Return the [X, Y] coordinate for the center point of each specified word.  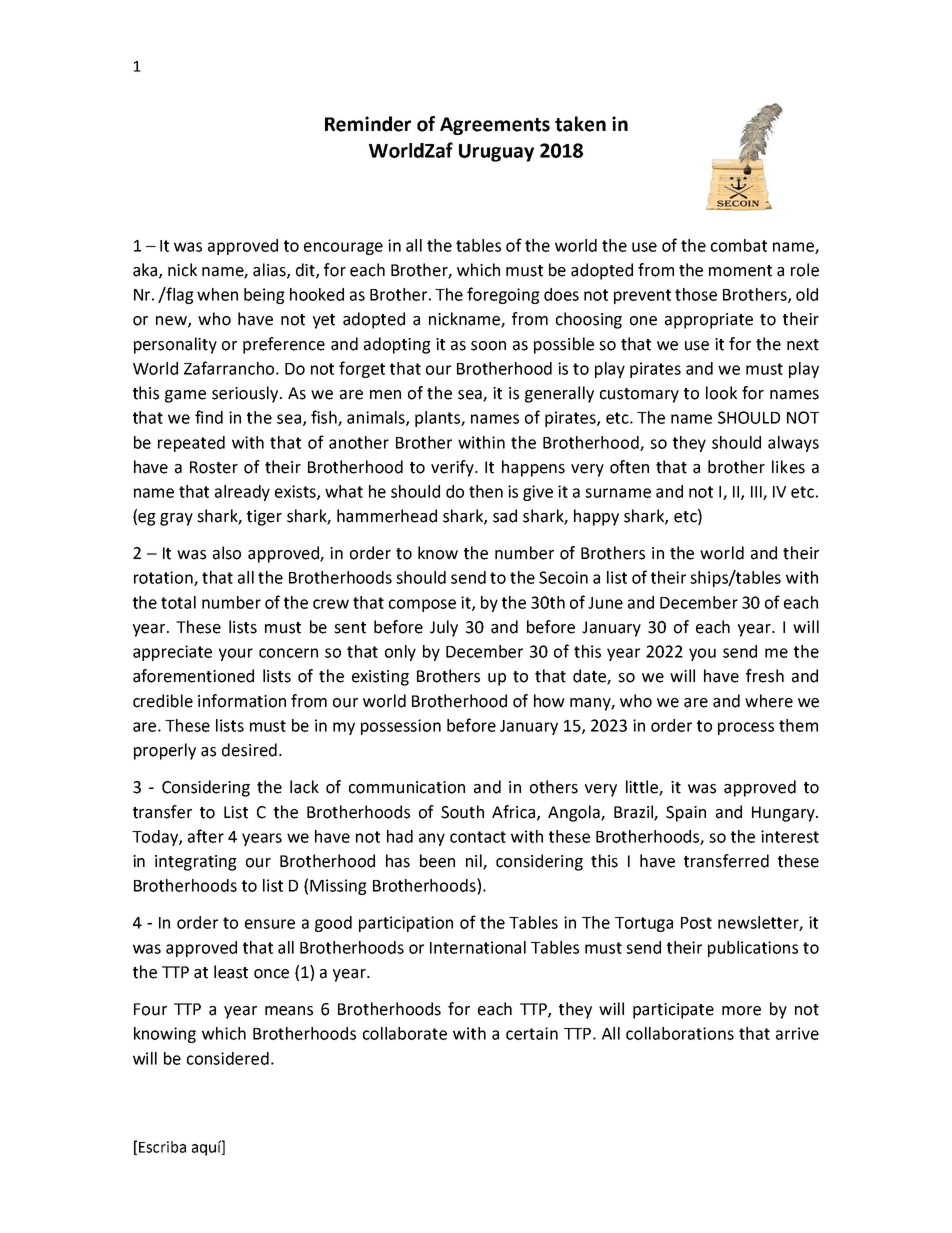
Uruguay [496, 153]
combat [739, 245]
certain [532, 1033]
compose [422, 605]
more [741, 1011]
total [178, 602]
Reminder [368, 124]
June [605, 603]
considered [228, 1058]
